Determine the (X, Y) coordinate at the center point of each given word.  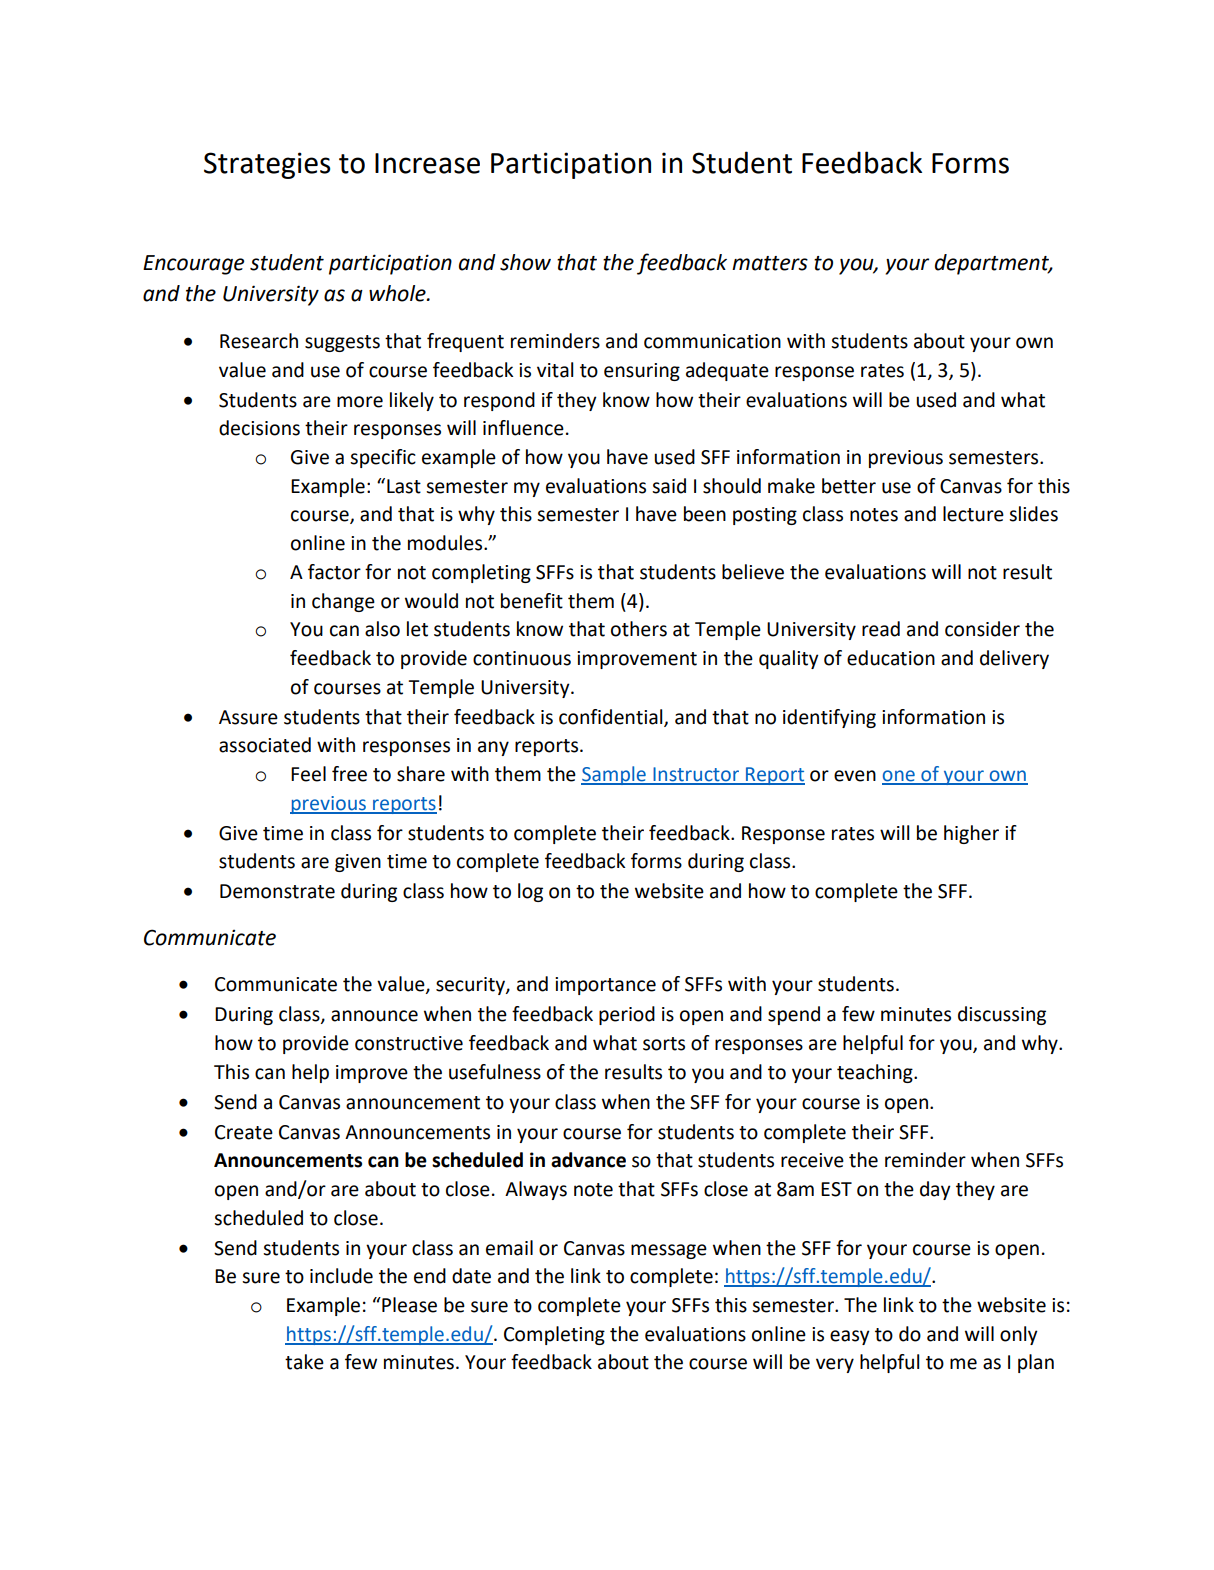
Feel (308, 774)
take (304, 1362)
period (627, 1015)
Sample (614, 775)
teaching (876, 1073)
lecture (973, 514)
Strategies (267, 165)
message (669, 1251)
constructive (409, 1043)
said (669, 486)
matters (770, 263)
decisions (259, 428)
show (525, 262)
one (899, 777)
